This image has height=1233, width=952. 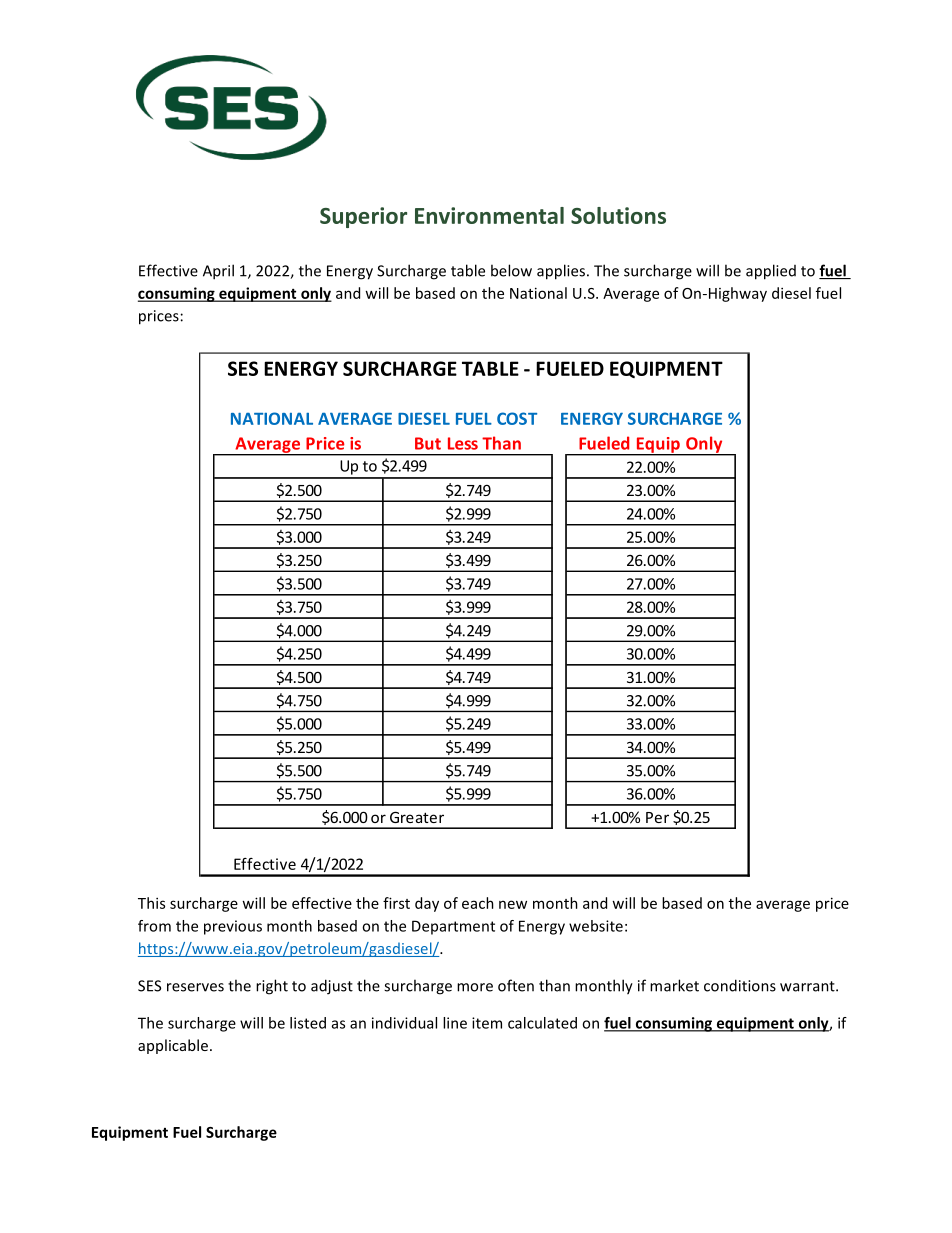 I want to click on But, so click(x=428, y=443).
